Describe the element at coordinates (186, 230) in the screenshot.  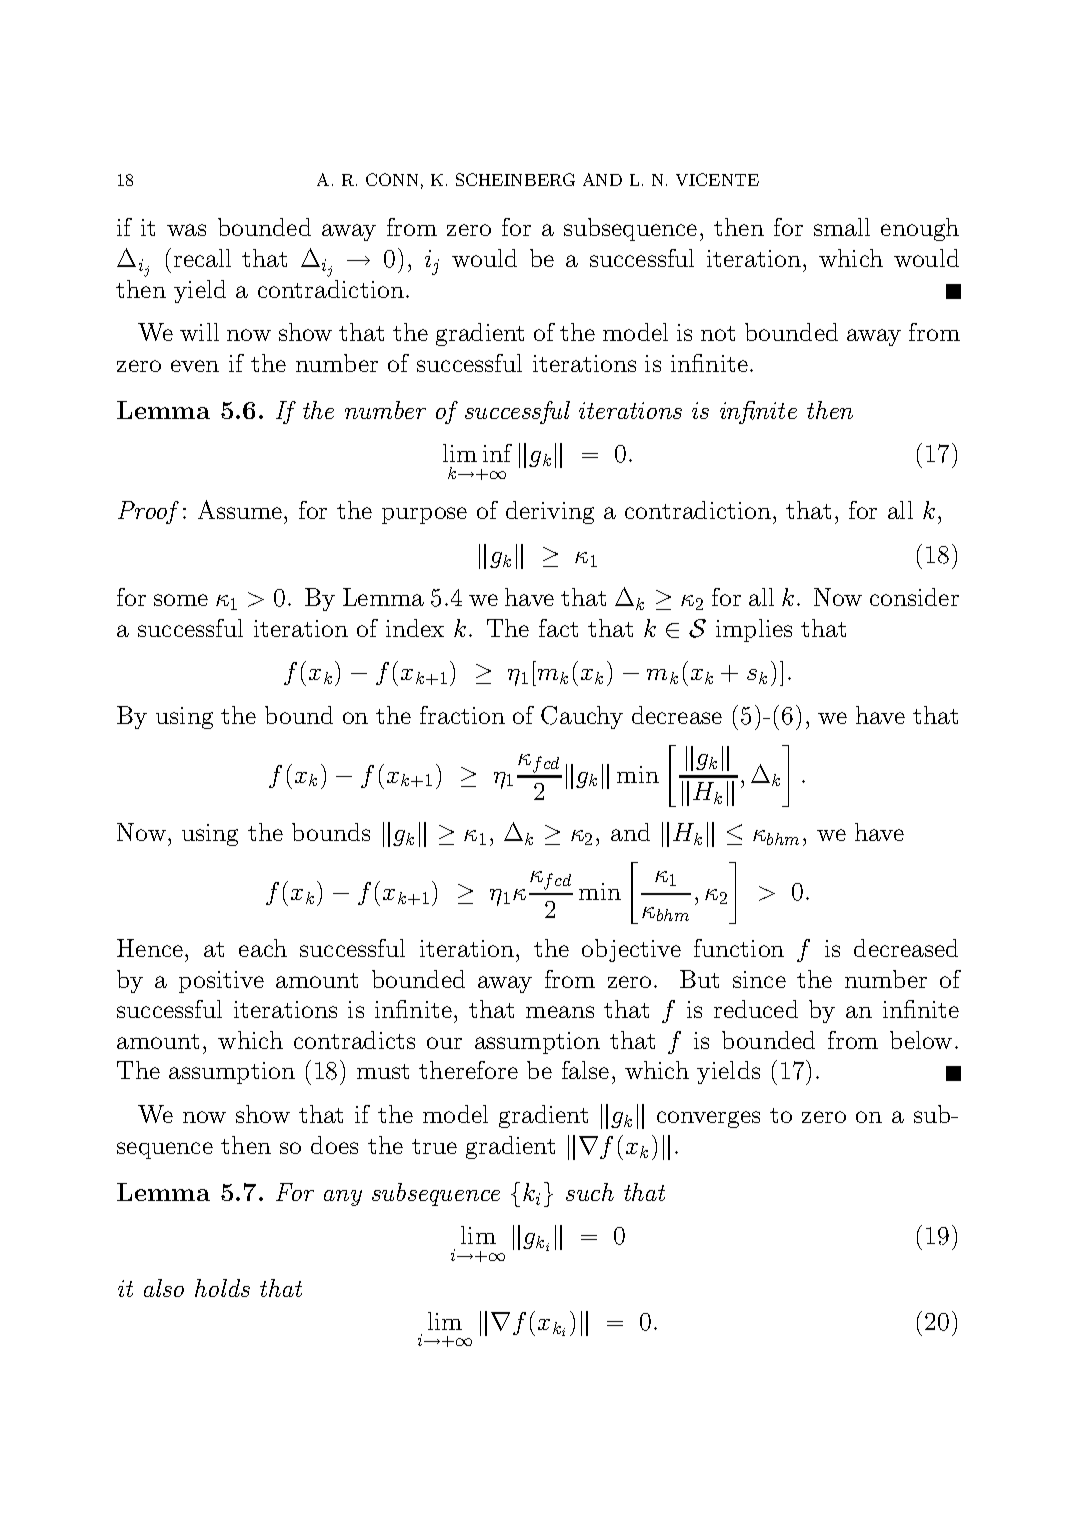
I see `was` at that location.
